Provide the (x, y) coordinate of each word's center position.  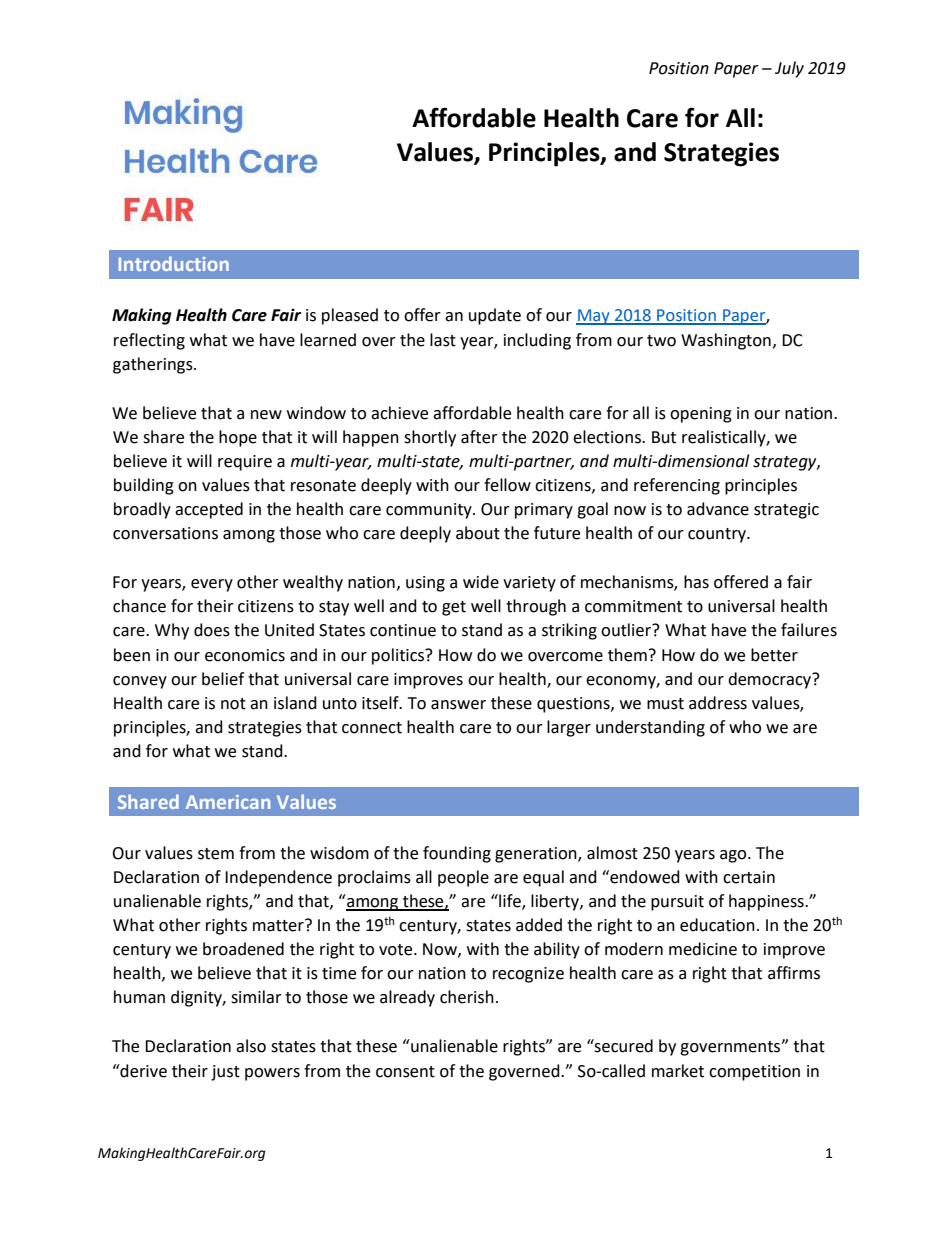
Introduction (173, 263)
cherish (467, 997)
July (789, 69)
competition (754, 1073)
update (495, 316)
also (251, 1046)
